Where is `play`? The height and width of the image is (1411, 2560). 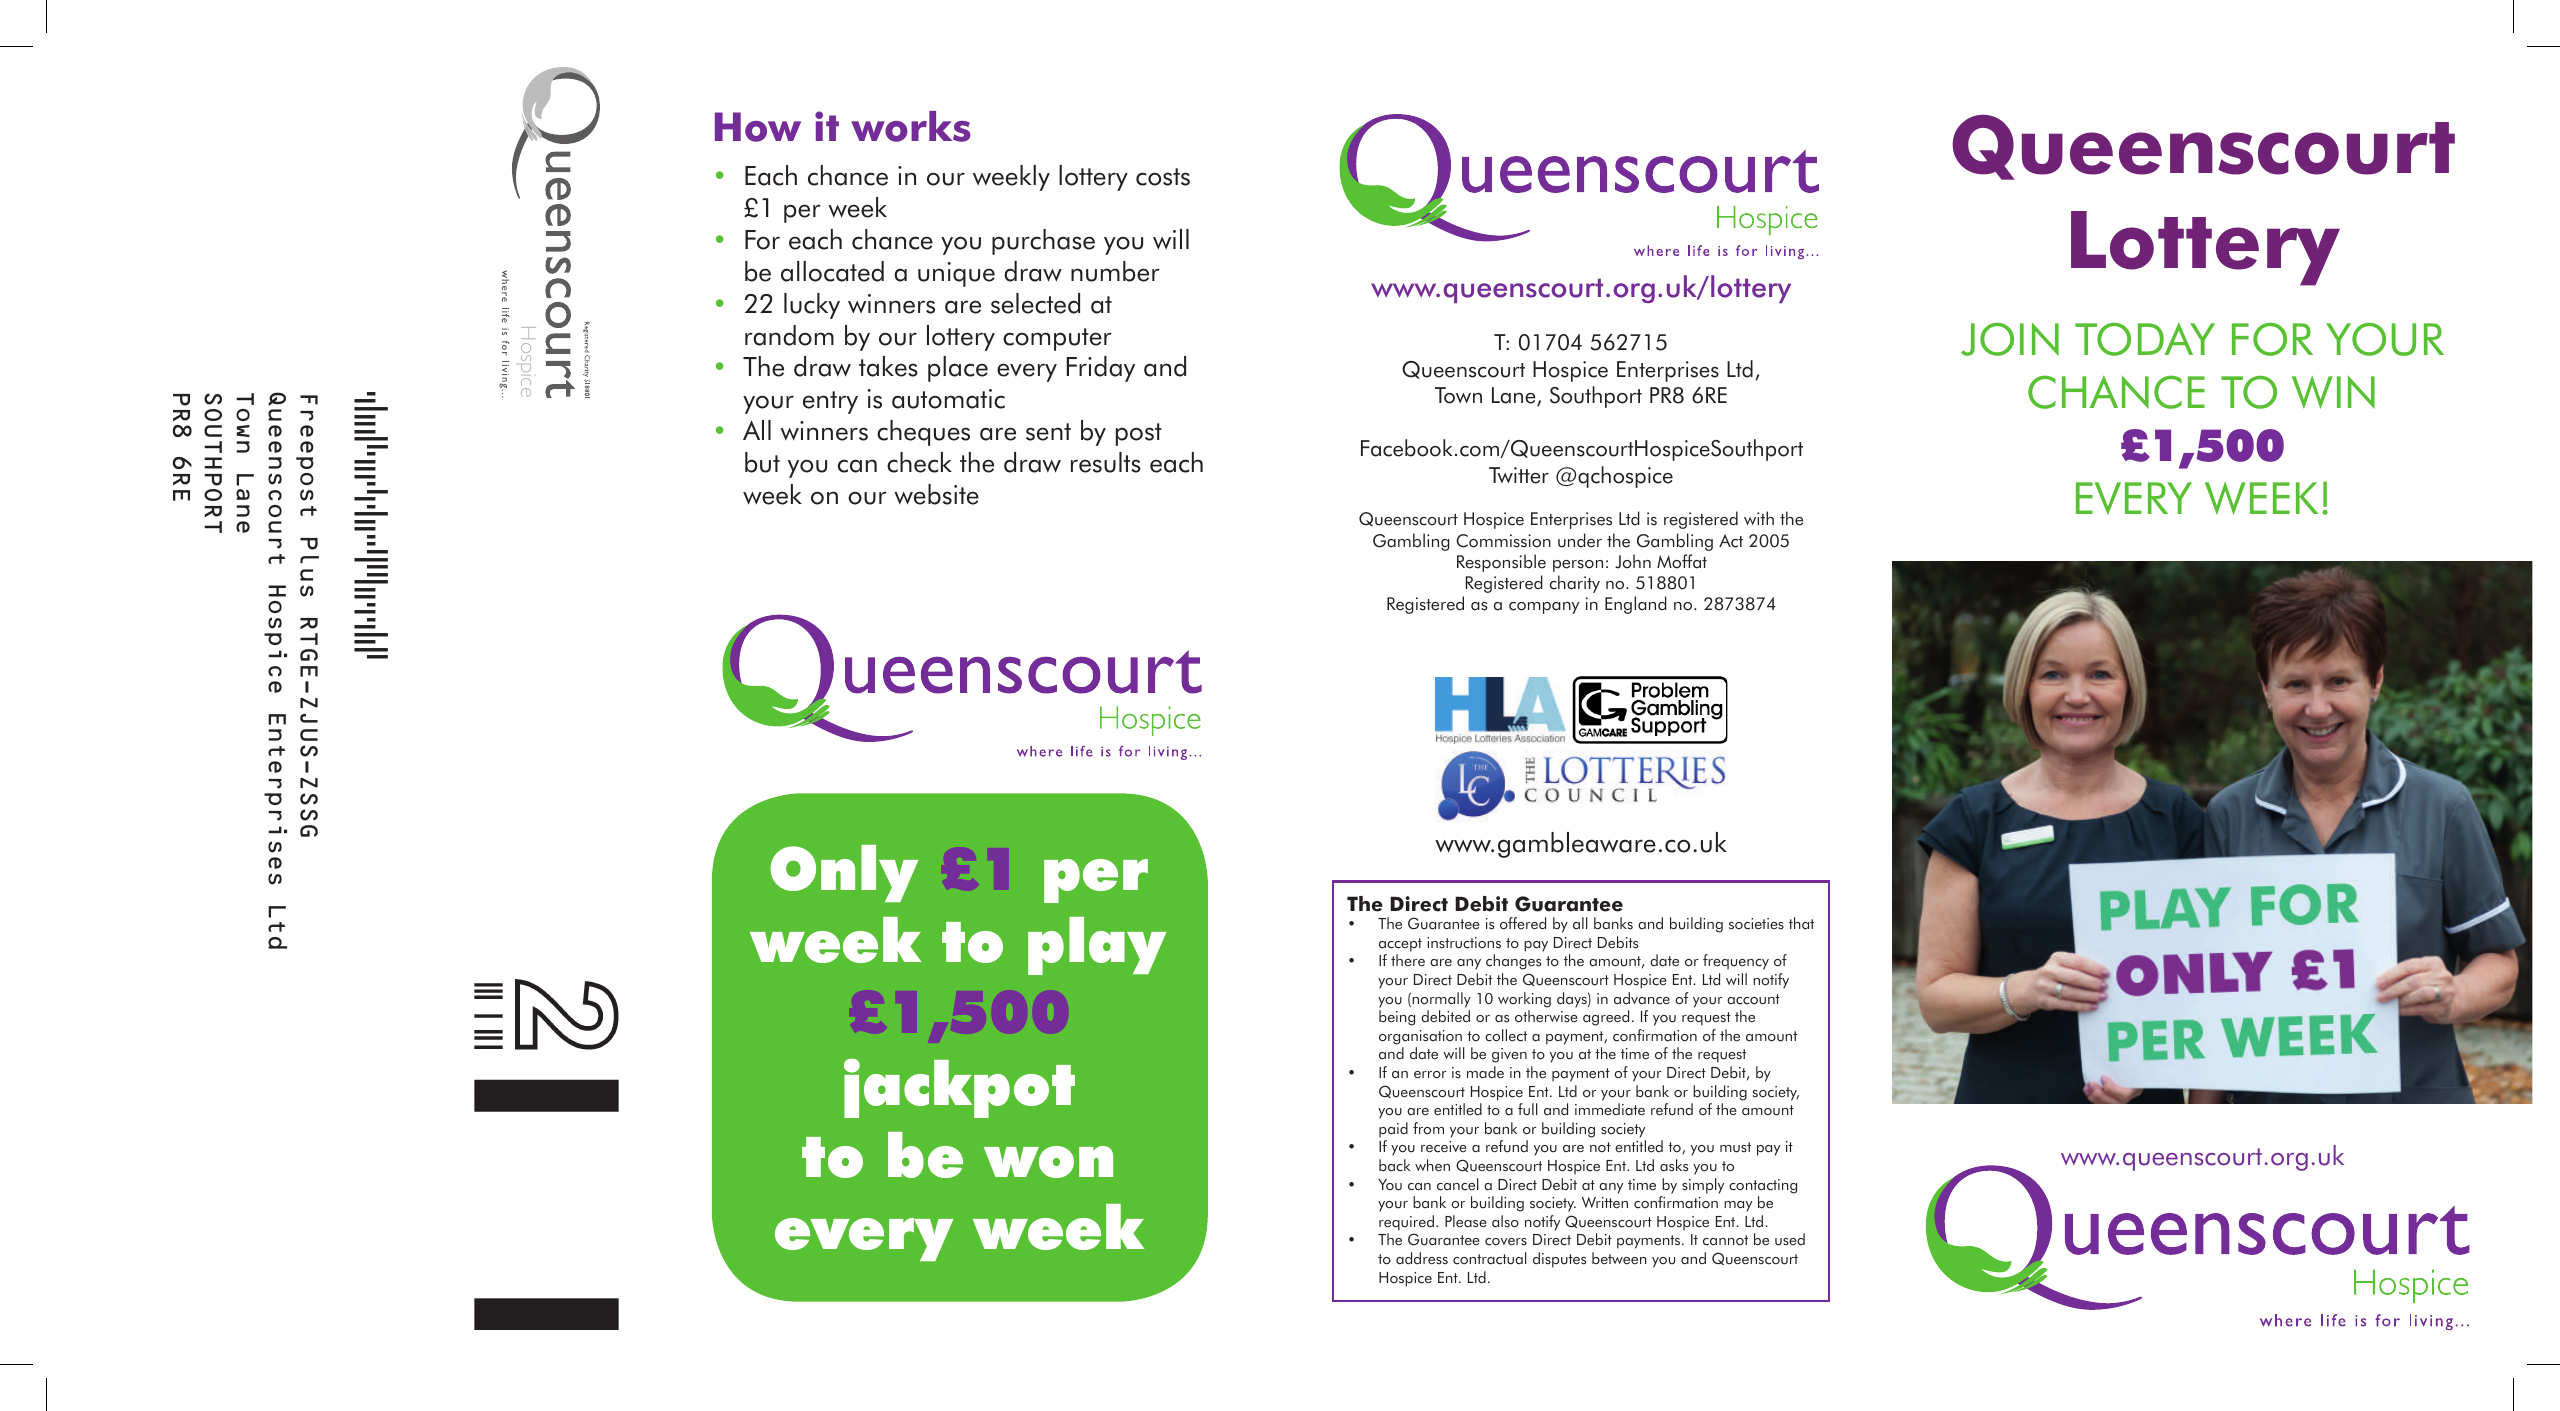
play is located at coordinates (1097, 946).
